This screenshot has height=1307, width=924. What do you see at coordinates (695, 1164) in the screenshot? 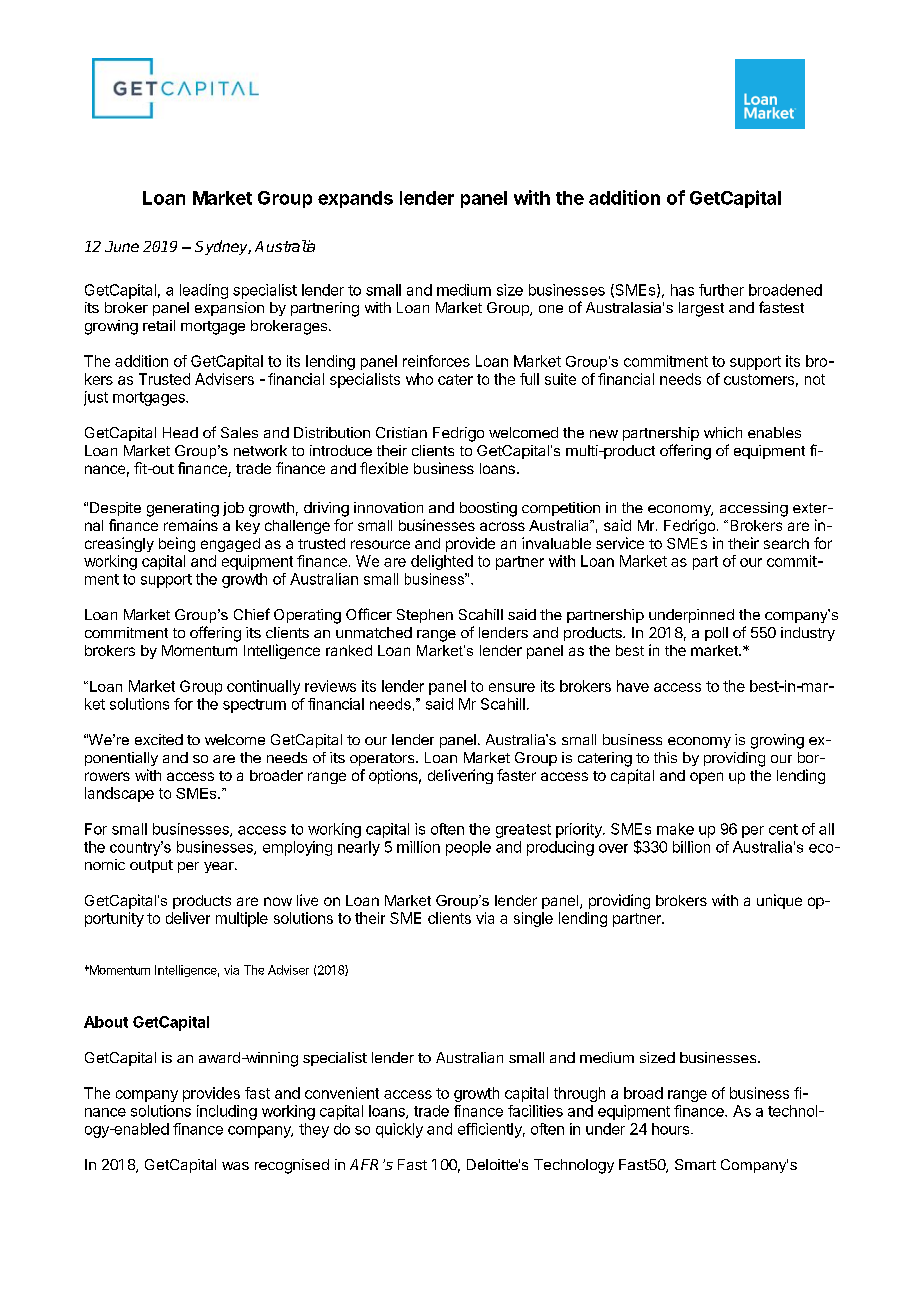
I see `Smart` at bounding box center [695, 1164].
